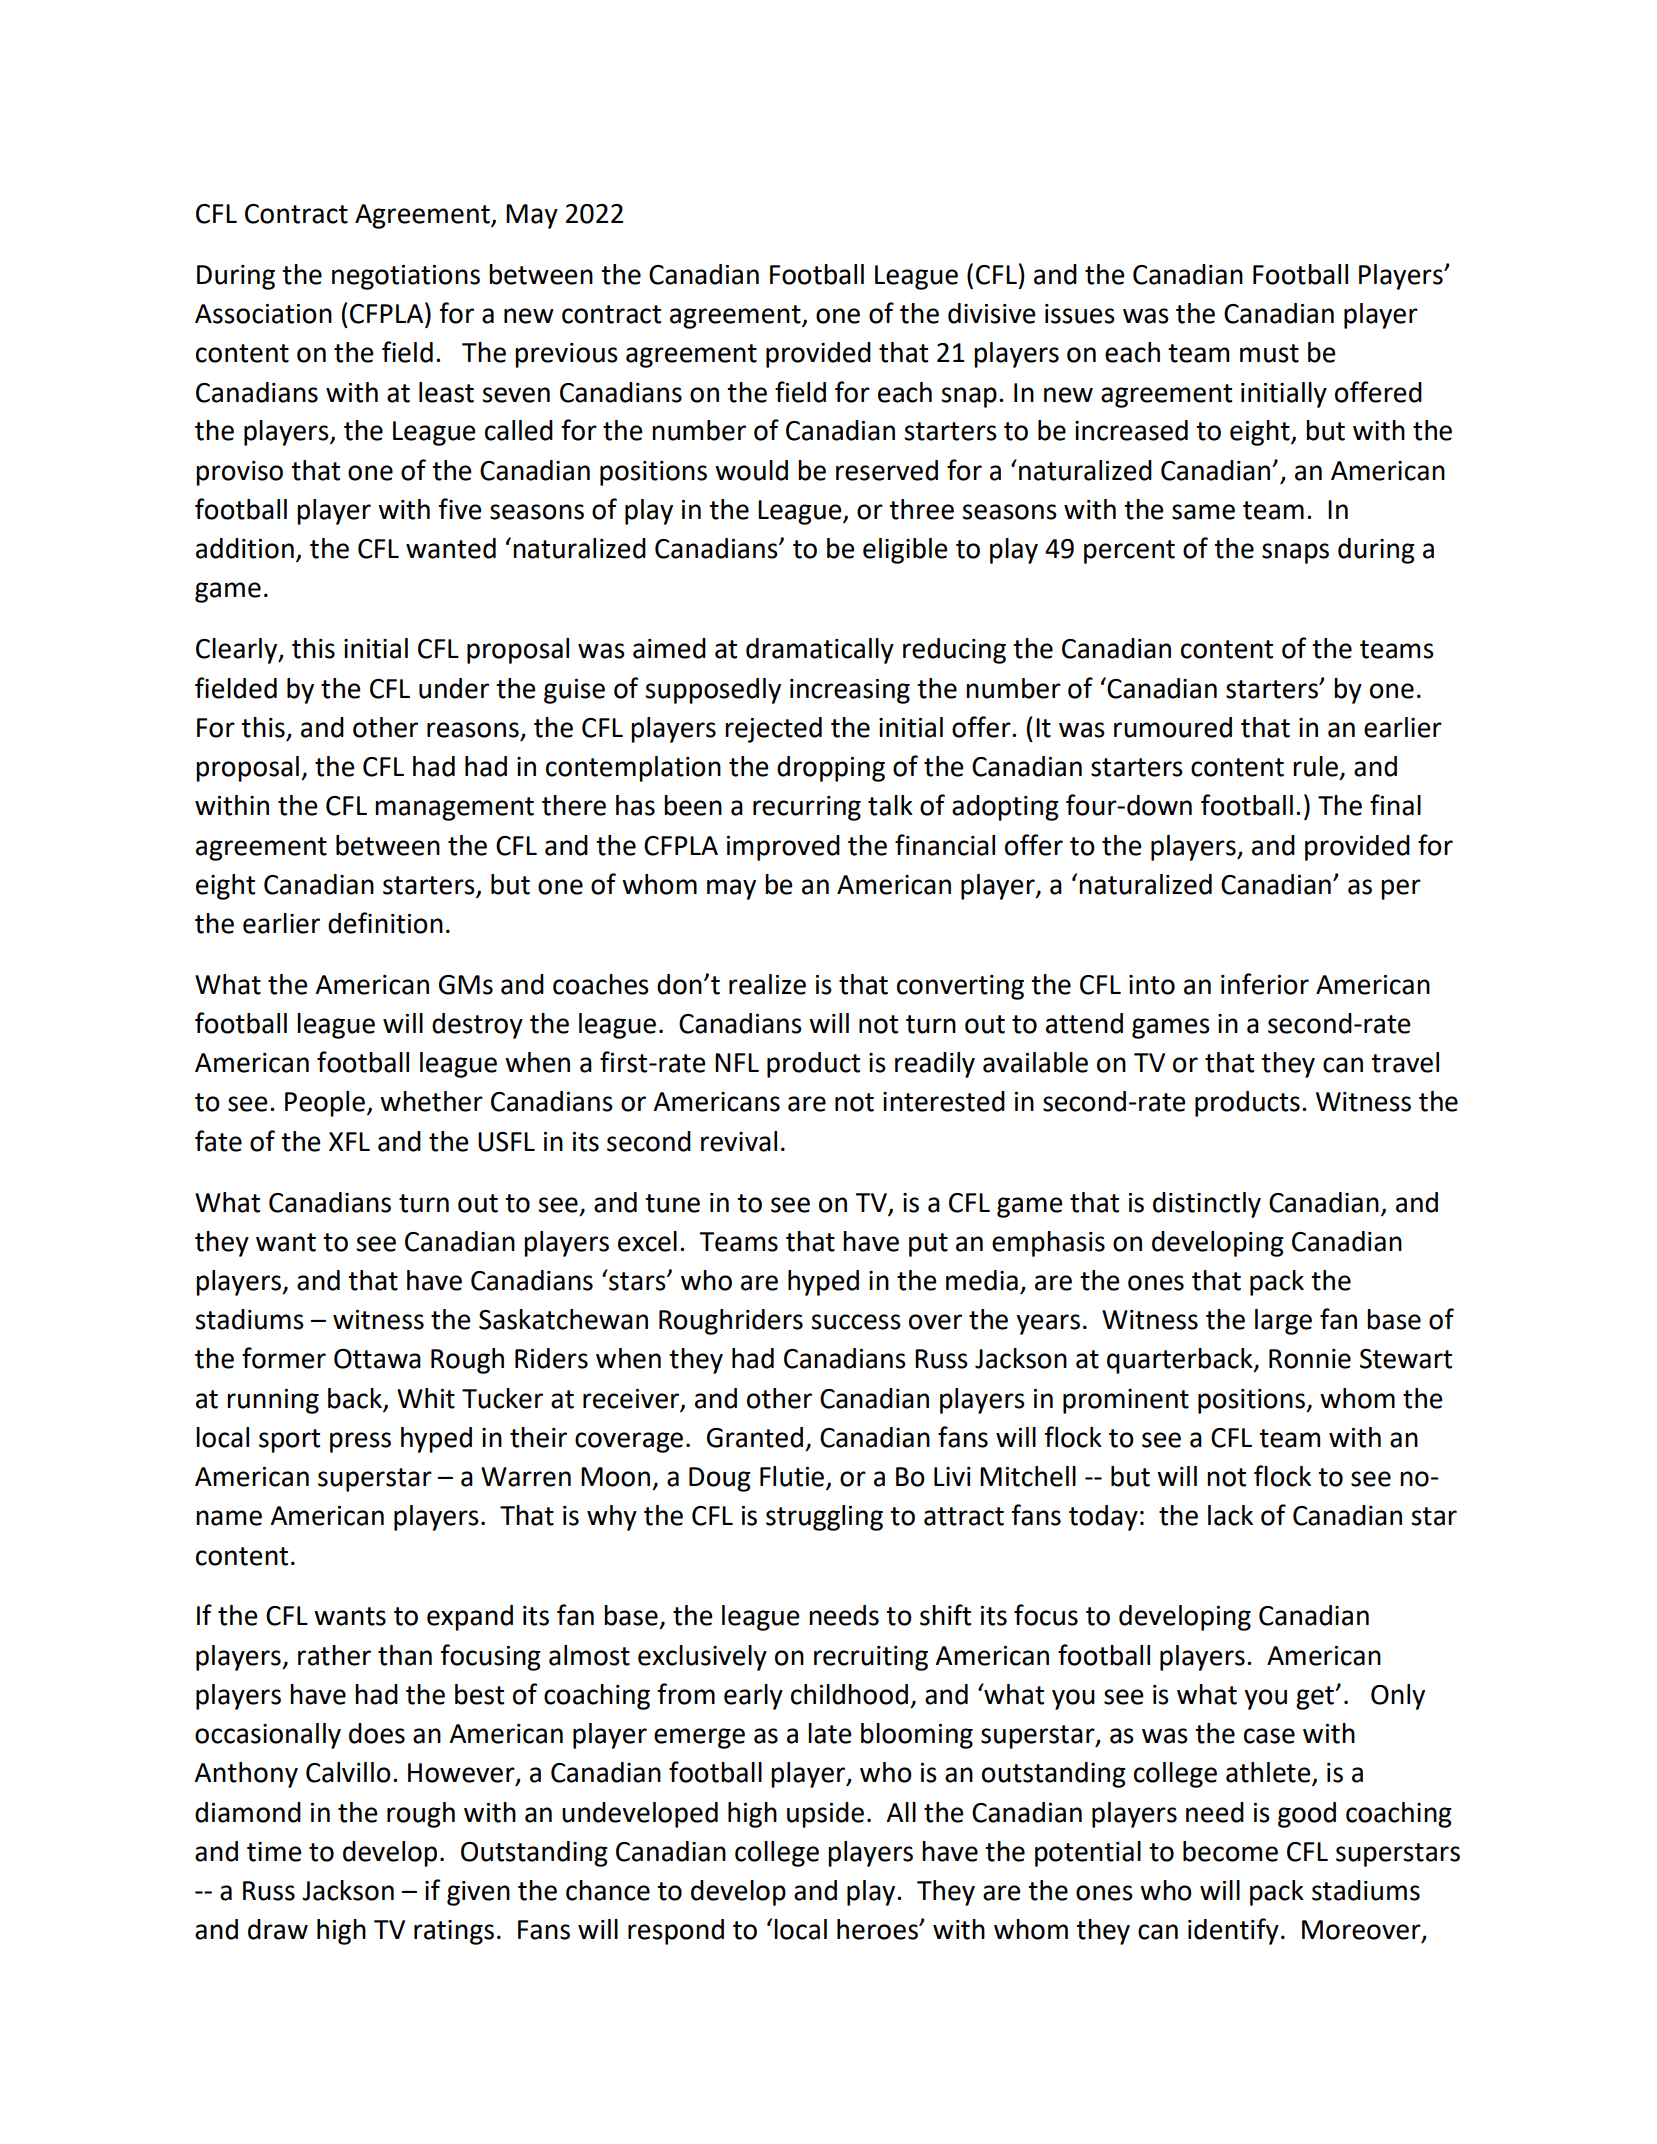 This image has height=2144, width=1657. What do you see at coordinates (992, 313) in the image?
I see `divisive` at bounding box center [992, 313].
